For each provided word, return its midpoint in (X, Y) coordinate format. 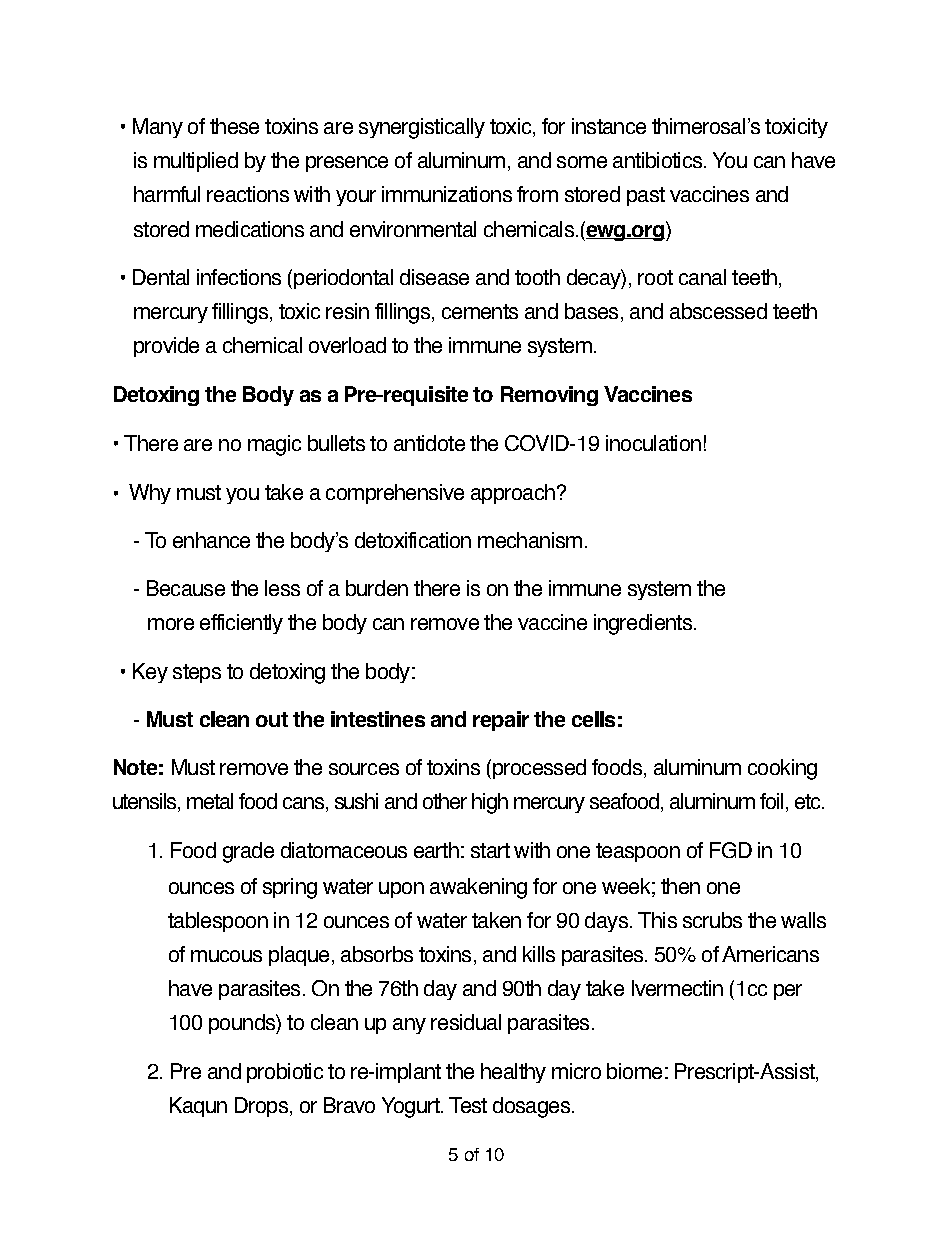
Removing (549, 396)
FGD (731, 850)
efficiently (241, 624)
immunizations (447, 194)
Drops (261, 1107)
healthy (513, 1073)
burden (377, 588)
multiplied (196, 162)
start (490, 850)
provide (166, 347)
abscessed (718, 311)
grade (248, 852)
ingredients (643, 624)
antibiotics (657, 160)
